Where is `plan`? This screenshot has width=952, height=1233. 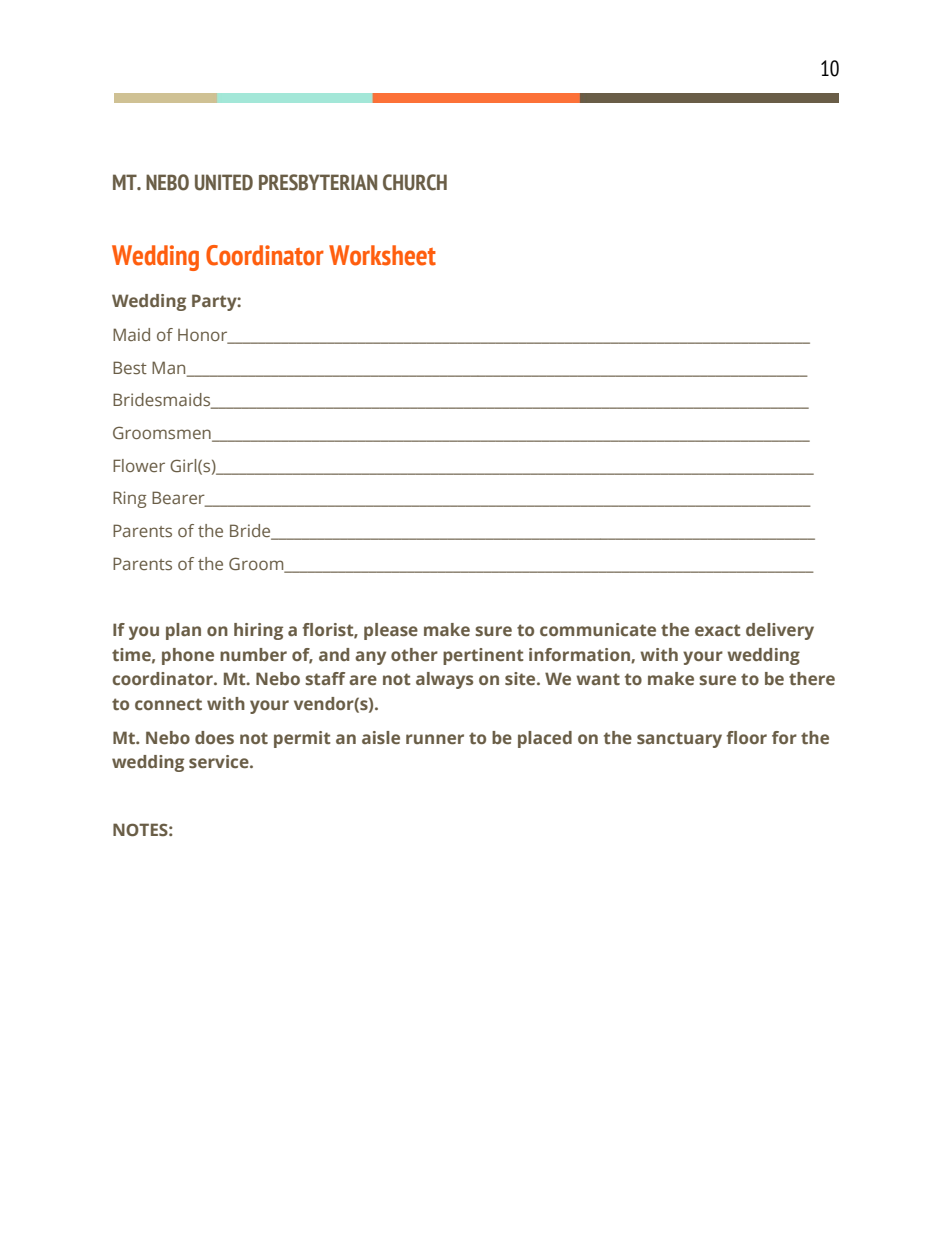 plan is located at coordinates (183, 631).
